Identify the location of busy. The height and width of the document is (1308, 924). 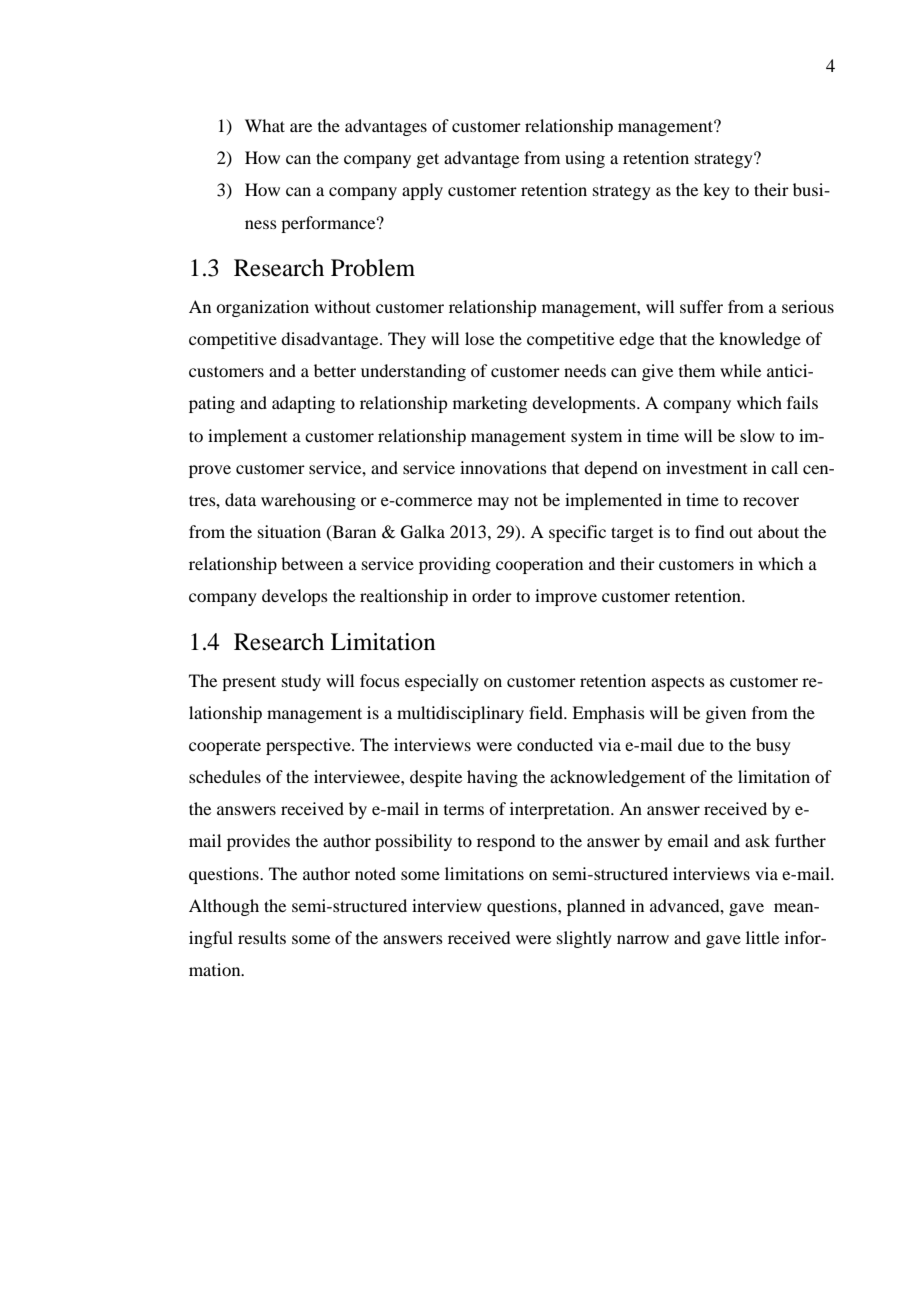
(773, 746).
